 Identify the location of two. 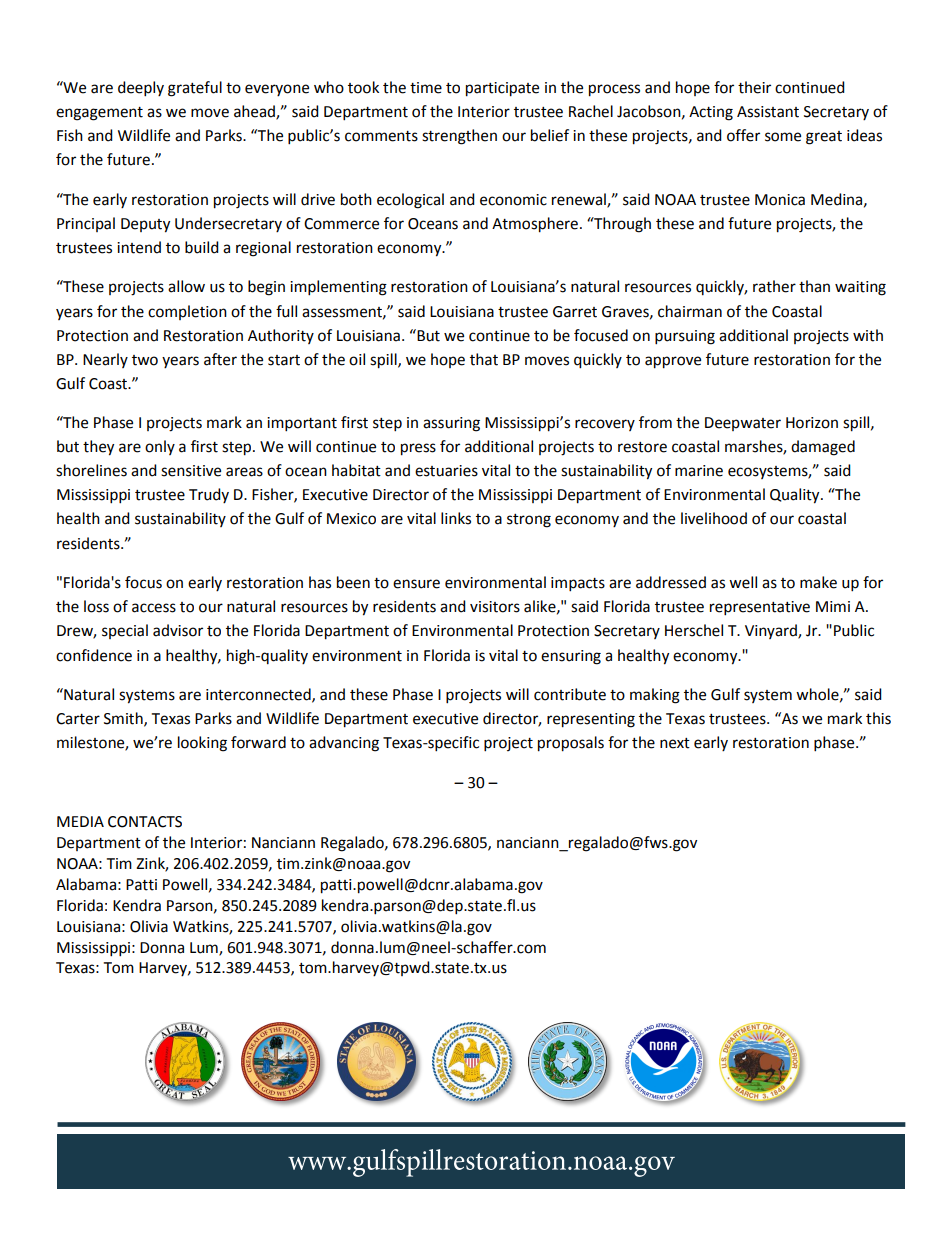
(145, 360).
